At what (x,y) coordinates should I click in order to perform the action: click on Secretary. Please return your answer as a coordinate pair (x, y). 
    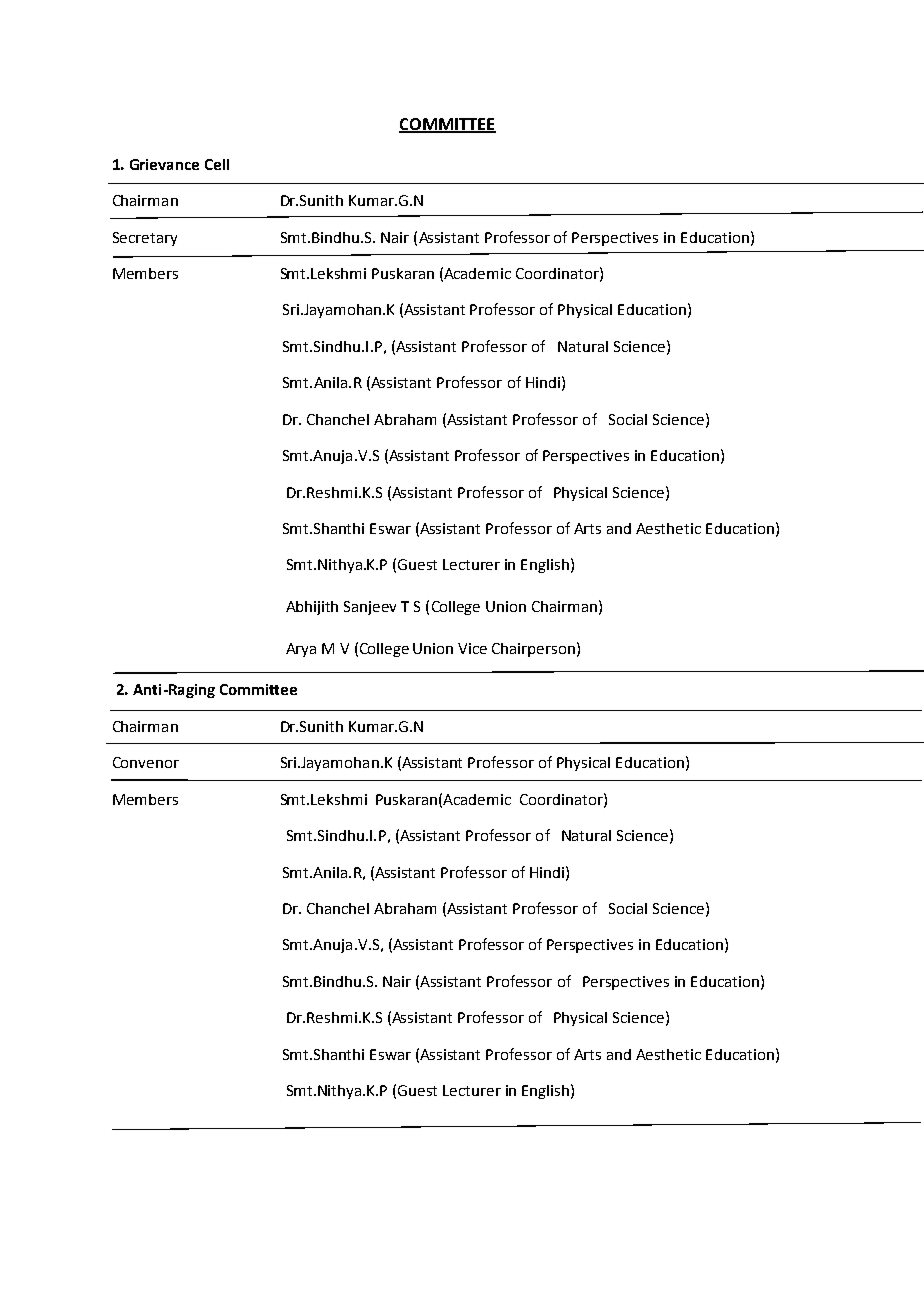
    Looking at the image, I should click on (145, 239).
